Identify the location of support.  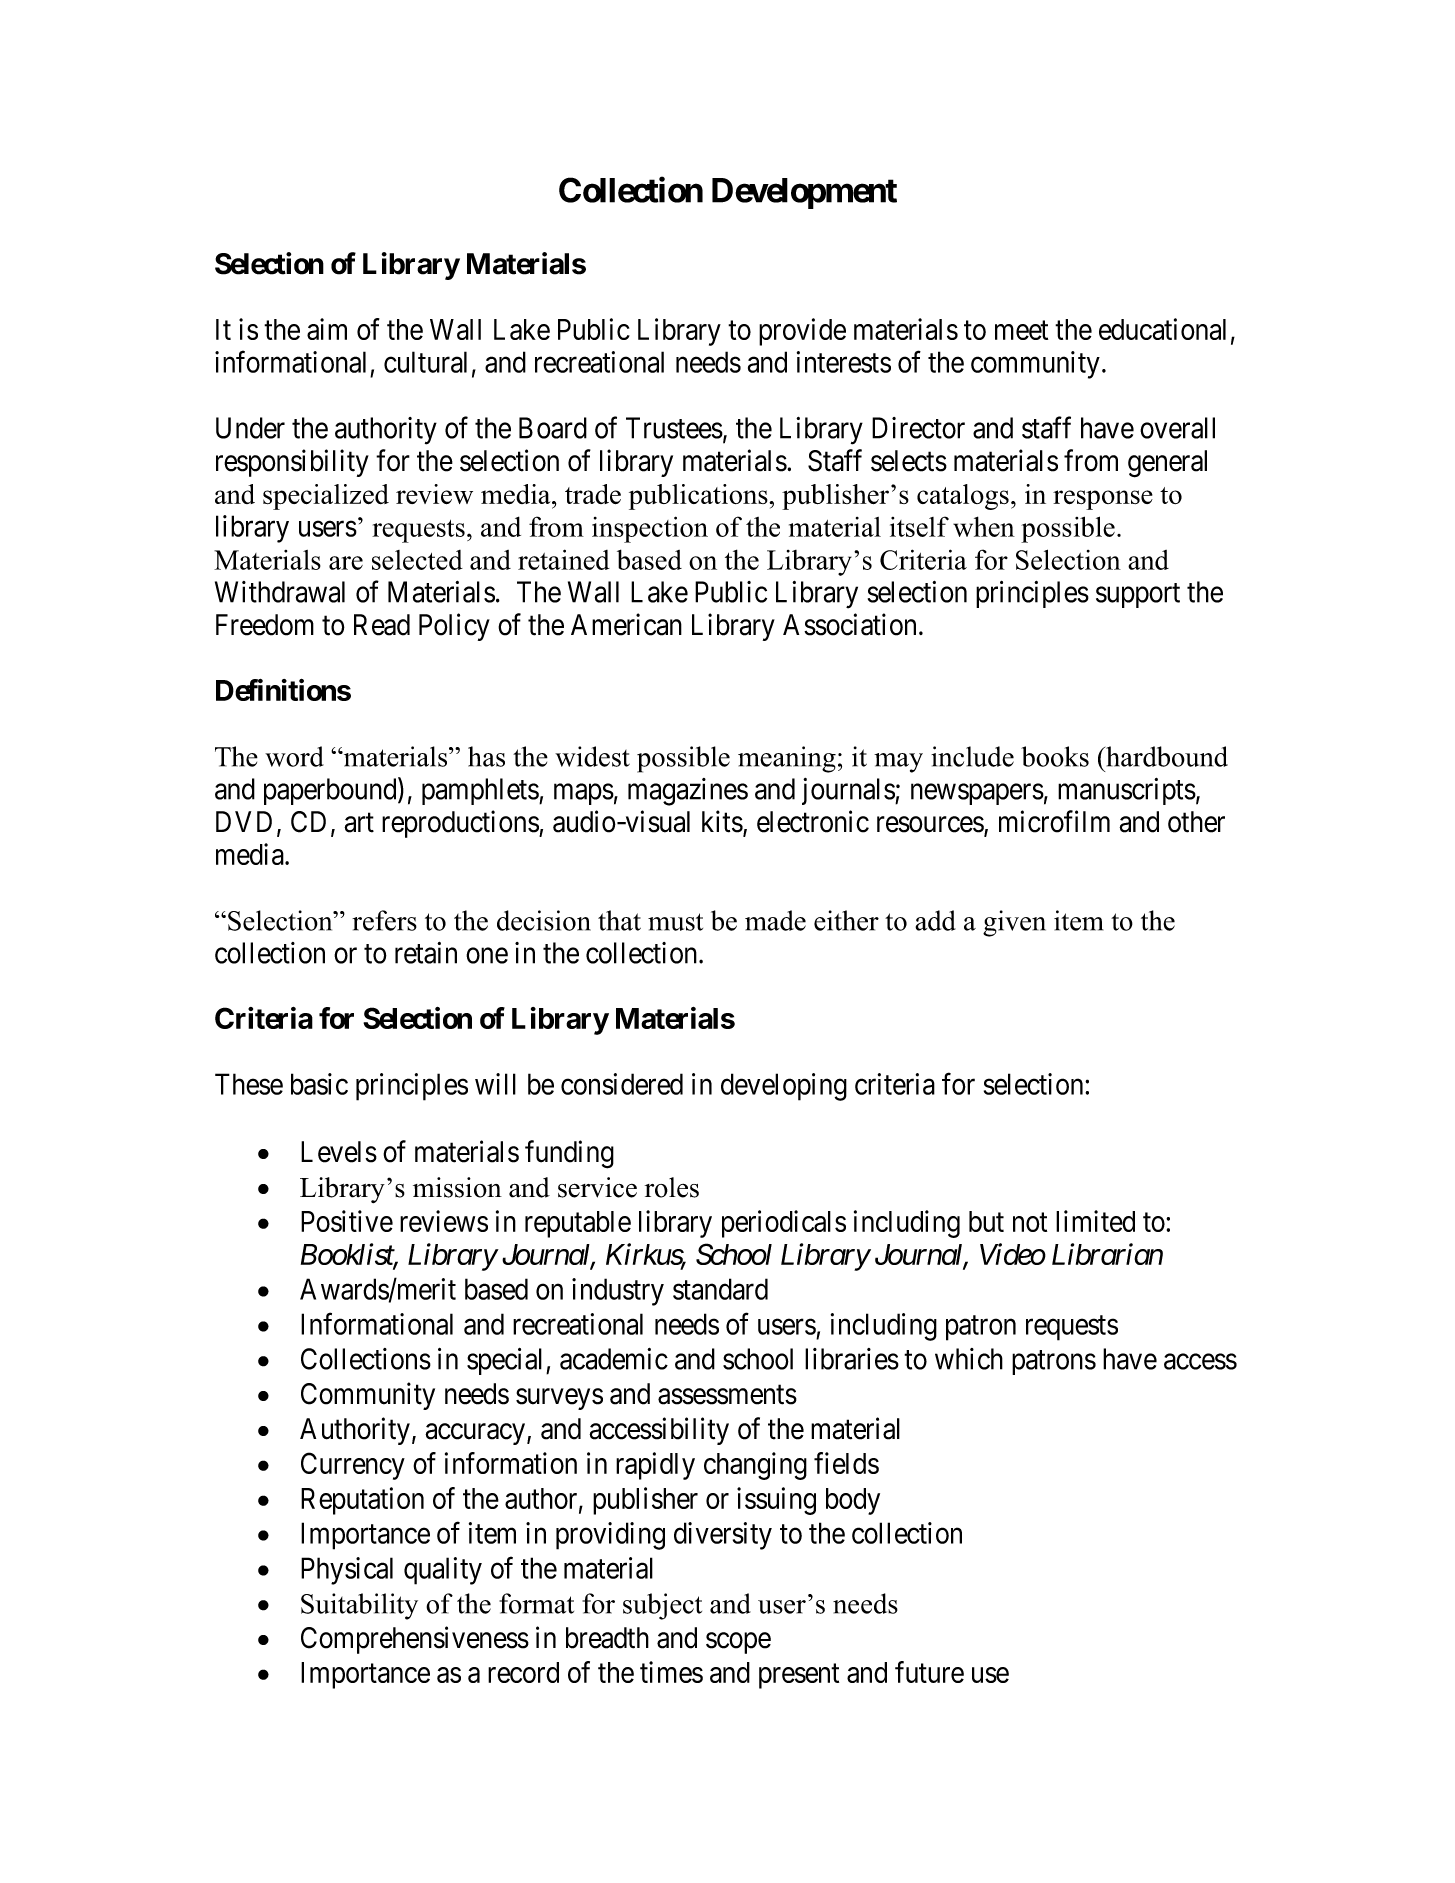
(1138, 595).
